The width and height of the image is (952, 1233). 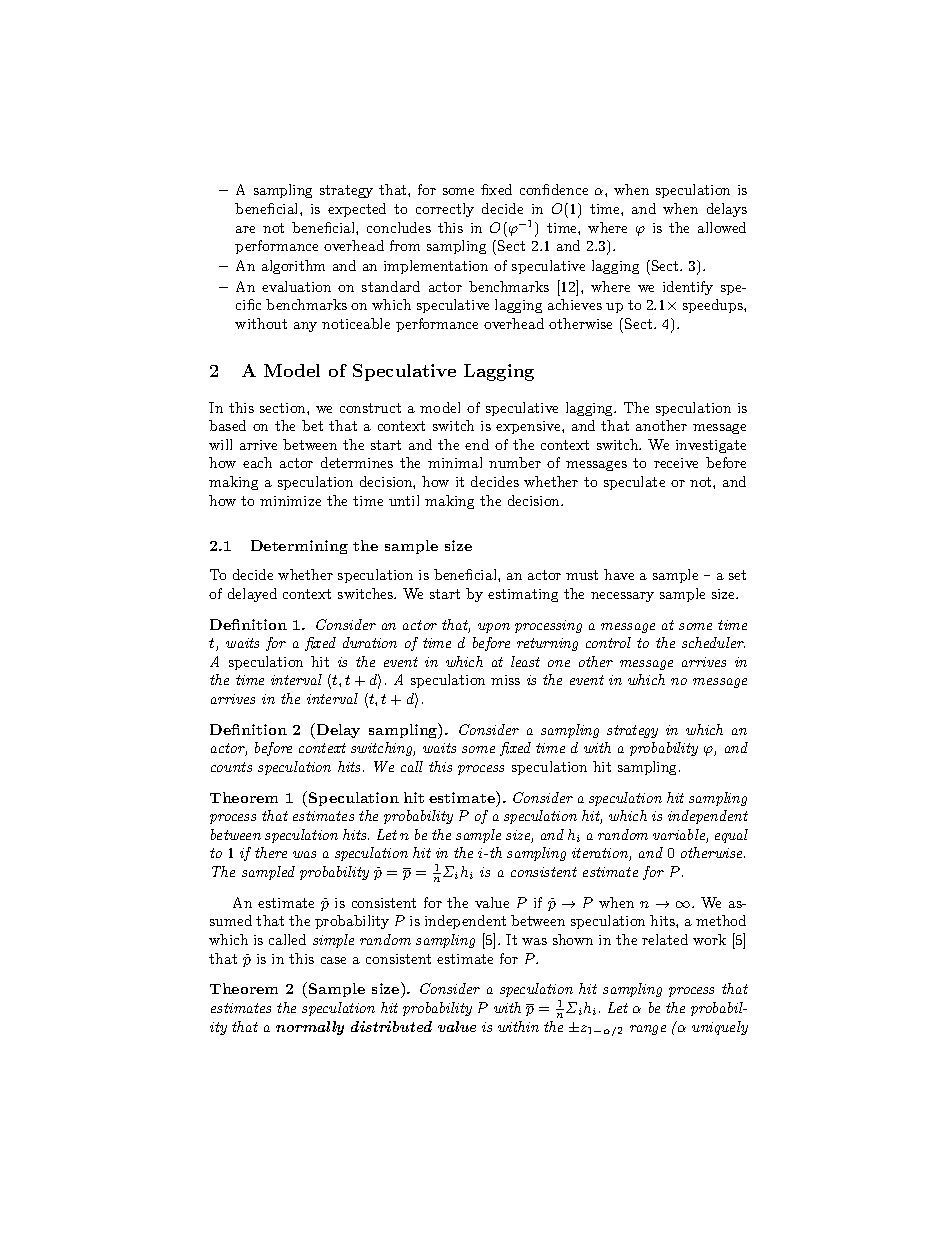 What do you see at coordinates (391, 1026) in the image?
I see `distributed` at bounding box center [391, 1026].
